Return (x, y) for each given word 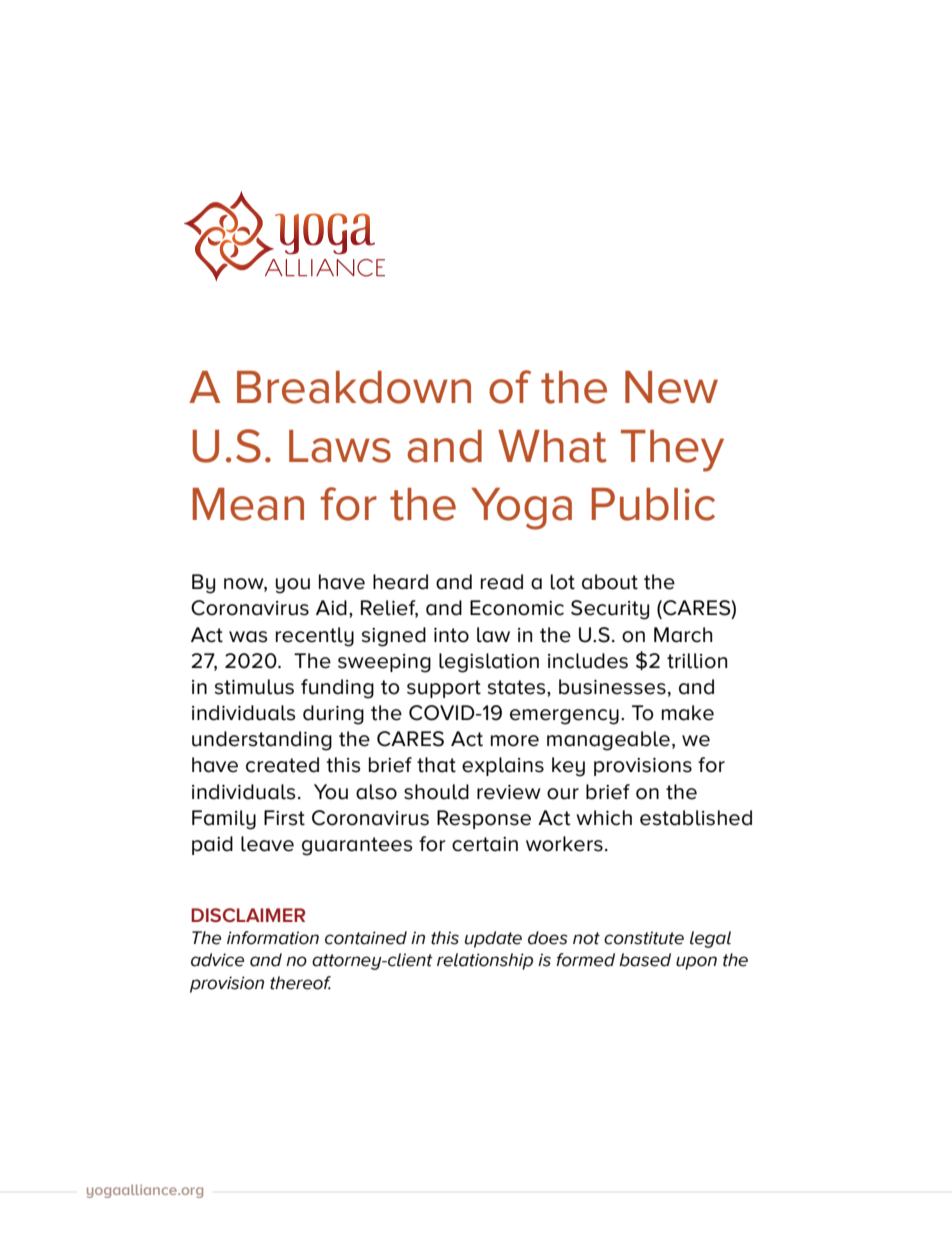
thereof (300, 983)
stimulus (254, 687)
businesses (612, 687)
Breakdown (354, 387)
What (552, 446)
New (671, 387)
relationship (485, 961)
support (444, 689)
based (645, 960)
